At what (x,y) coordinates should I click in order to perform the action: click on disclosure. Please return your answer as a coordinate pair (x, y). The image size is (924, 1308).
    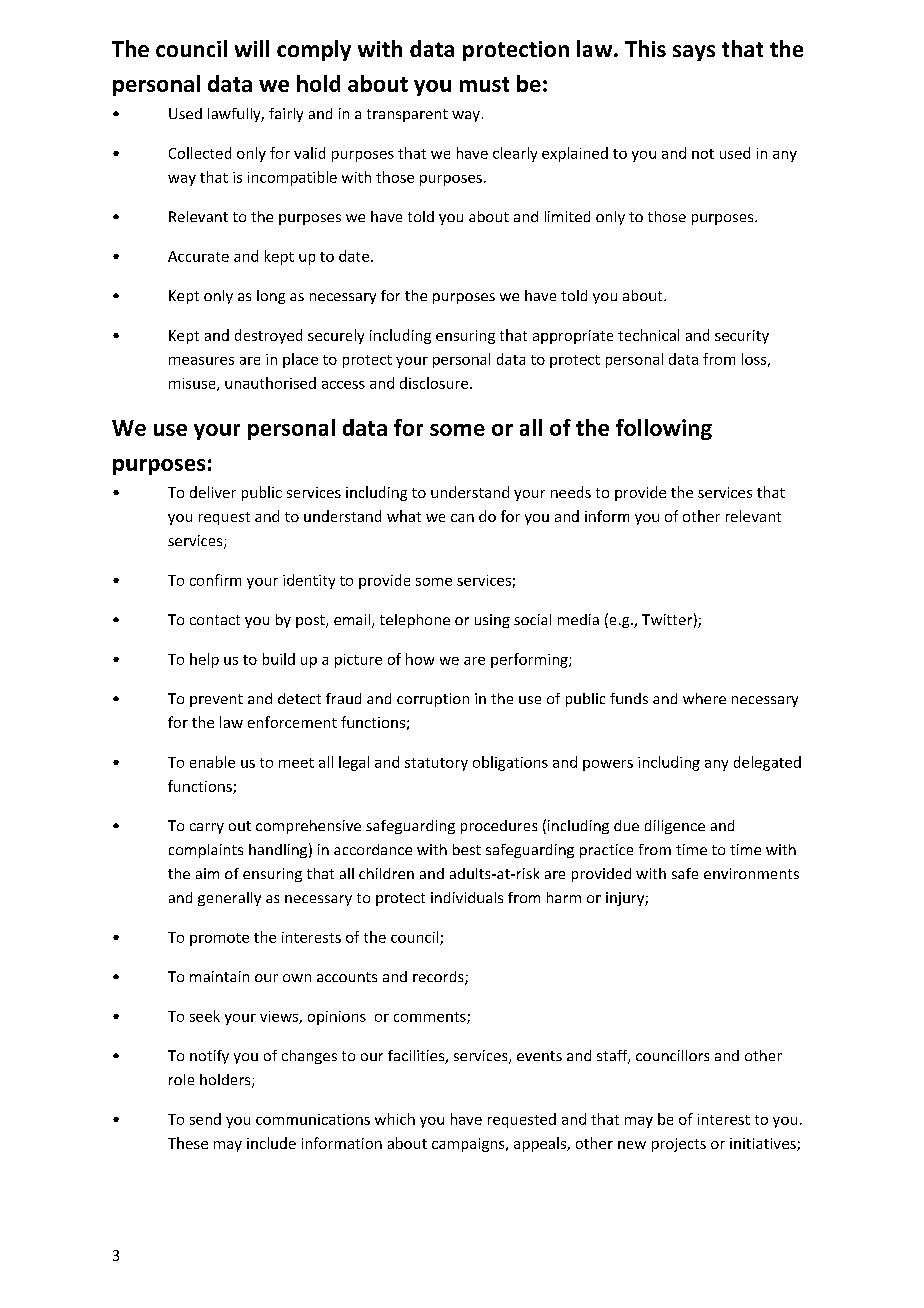
    Looking at the image, I should click on (435, 383).
